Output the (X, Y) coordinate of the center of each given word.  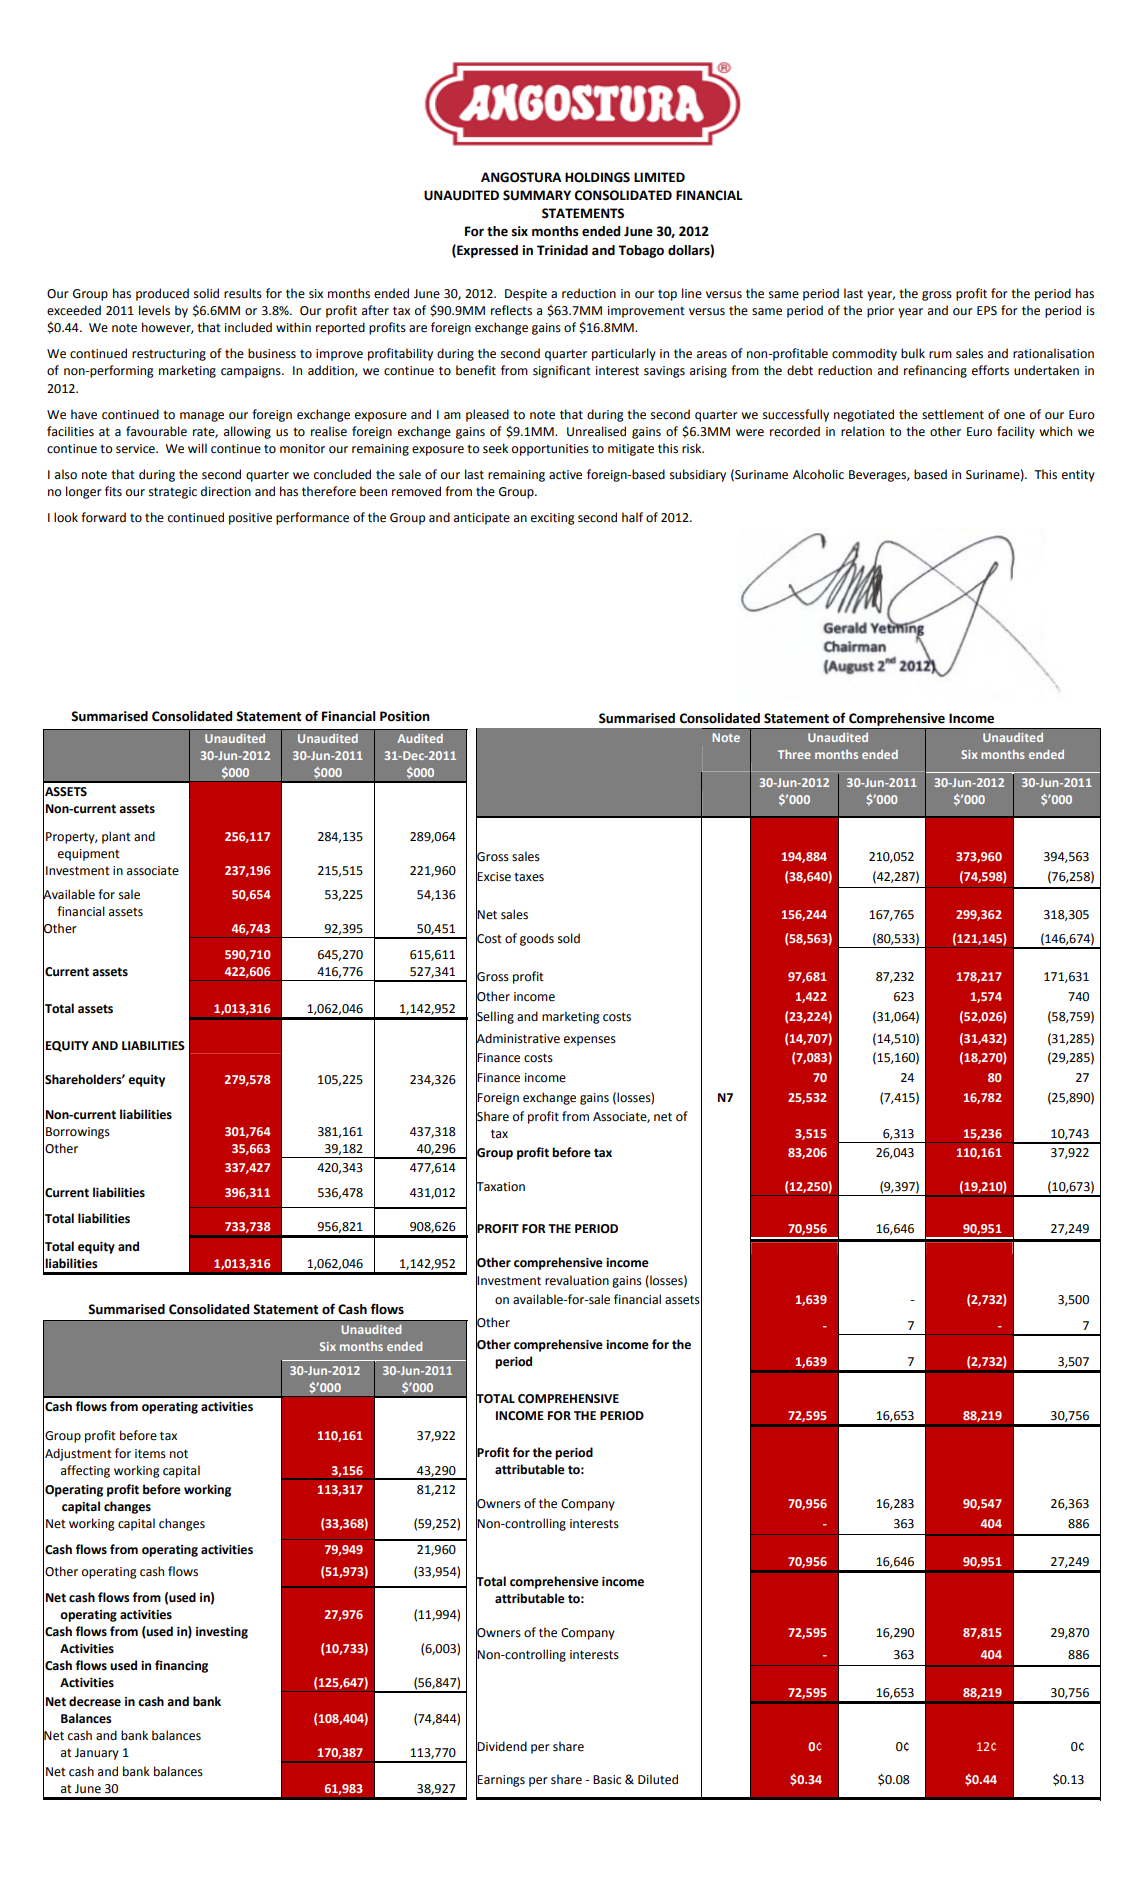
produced (162, 294)
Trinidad (562, 250)
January (97, 1754)
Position (405, 716)
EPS (987, 311)
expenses (590, 1041)
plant (116, 837)
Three (794, 754)
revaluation (577, 1280)
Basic (607, 1780)
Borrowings (78, 1133)
